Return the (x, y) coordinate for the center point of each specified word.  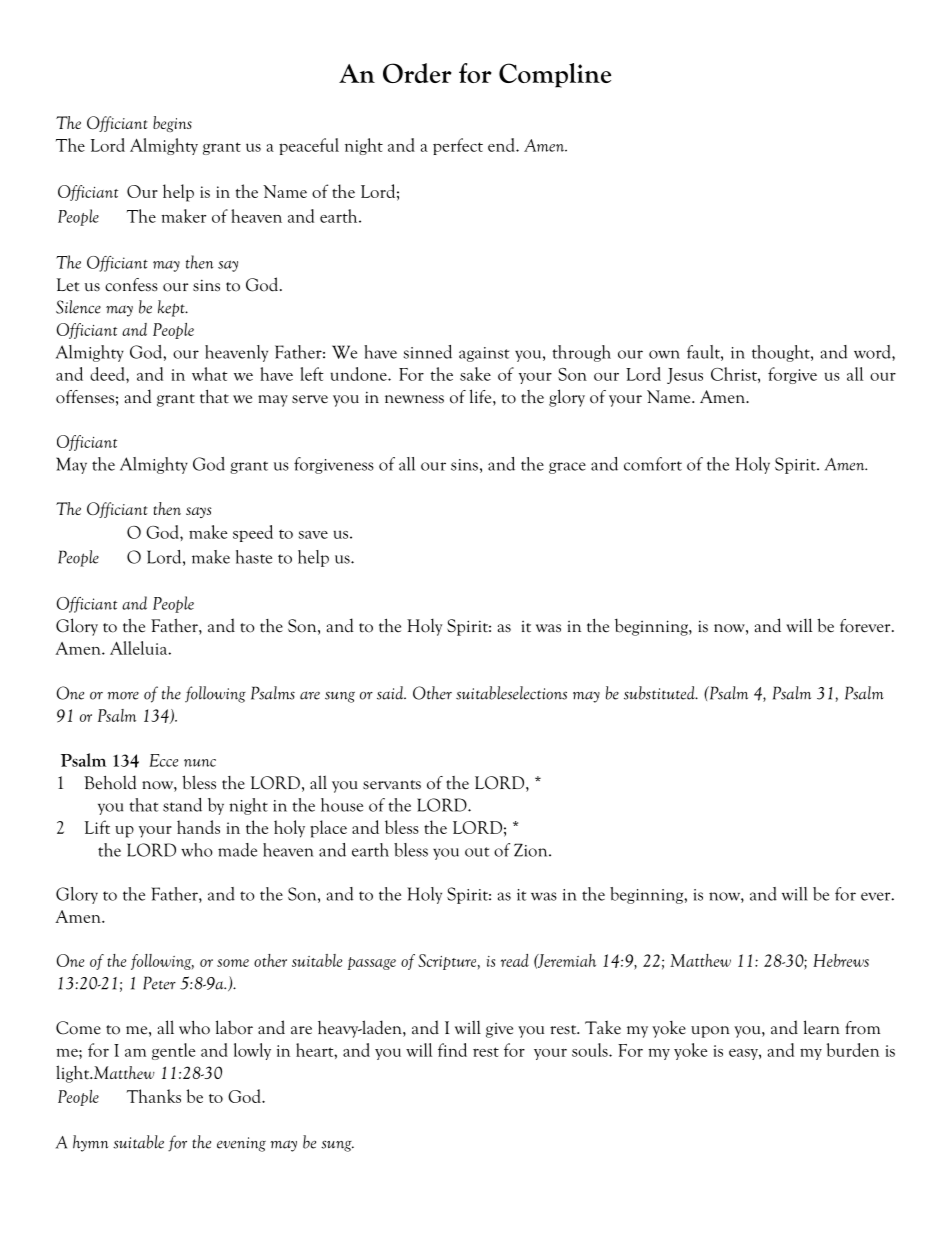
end (502, 145)
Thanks (154, 1096)
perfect (458, 146)
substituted (660, 693)
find (452, 1050)
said (391, 693)
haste (254, 557)
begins (172, 124)
